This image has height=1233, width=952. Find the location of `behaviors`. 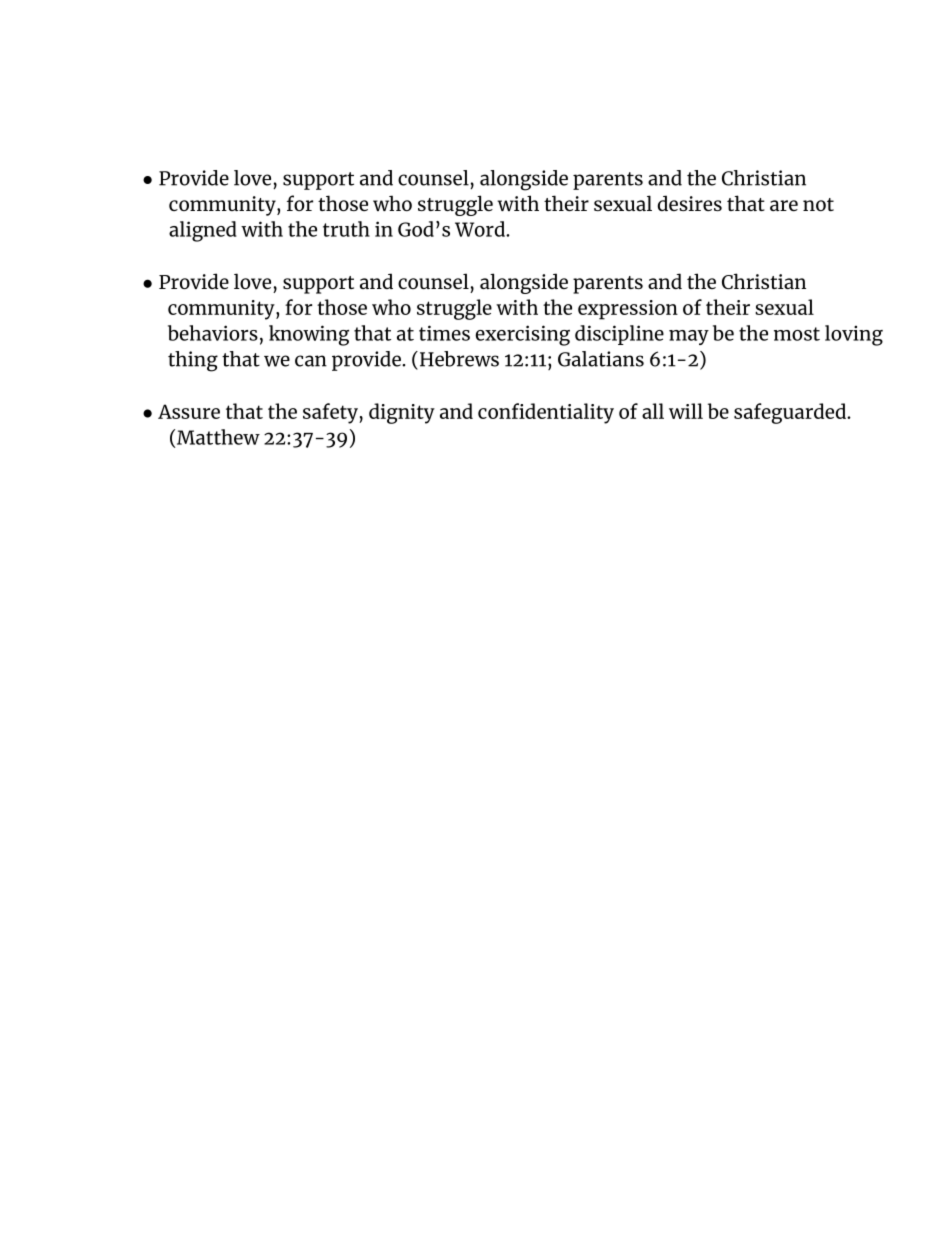

behaviors is located at coordinates (213, 333).
